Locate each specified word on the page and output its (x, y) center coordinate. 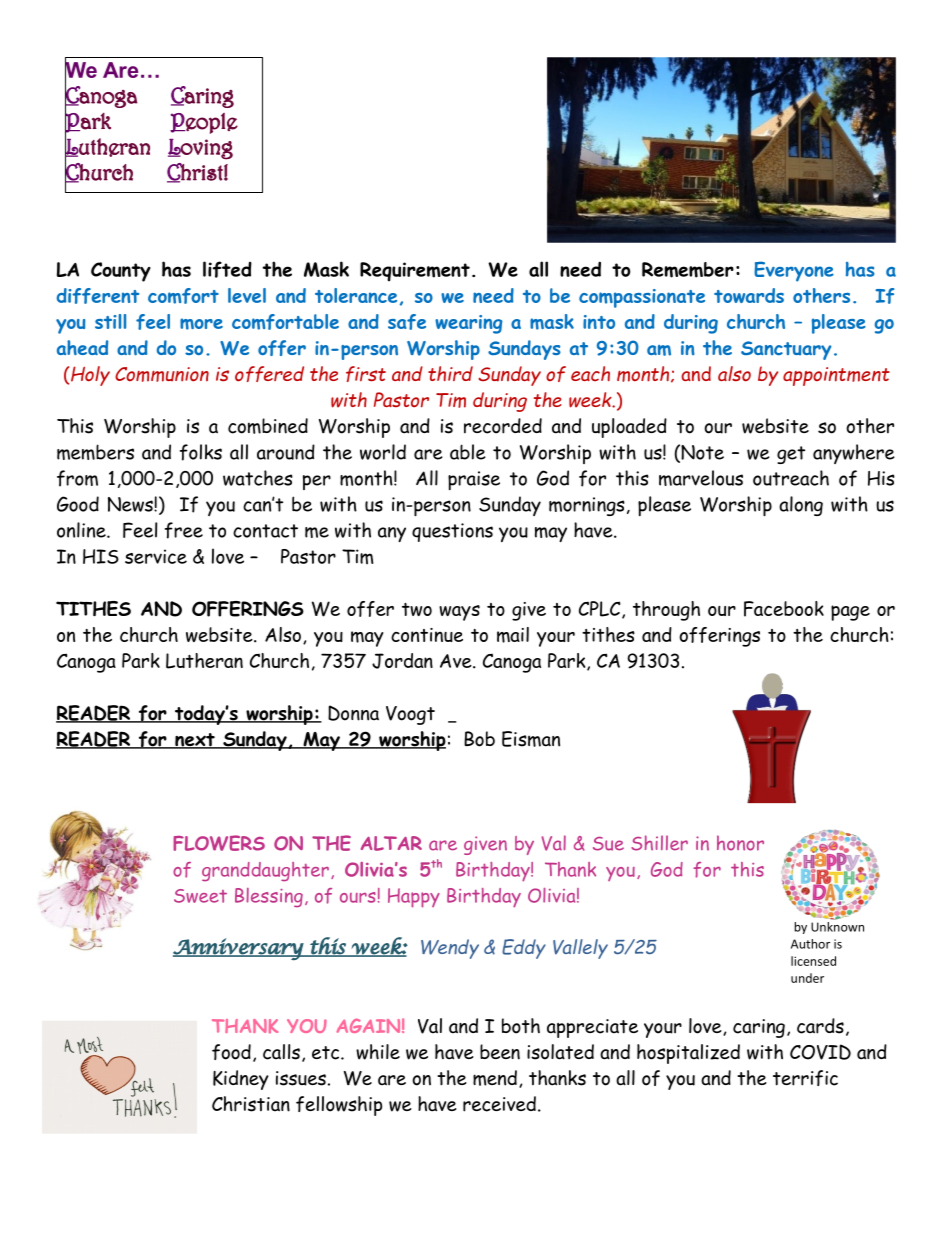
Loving (200, 149)
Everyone (794, 271)
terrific (805, 1078)
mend (495, 1078)
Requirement (415, 272)
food (231, 1052)
